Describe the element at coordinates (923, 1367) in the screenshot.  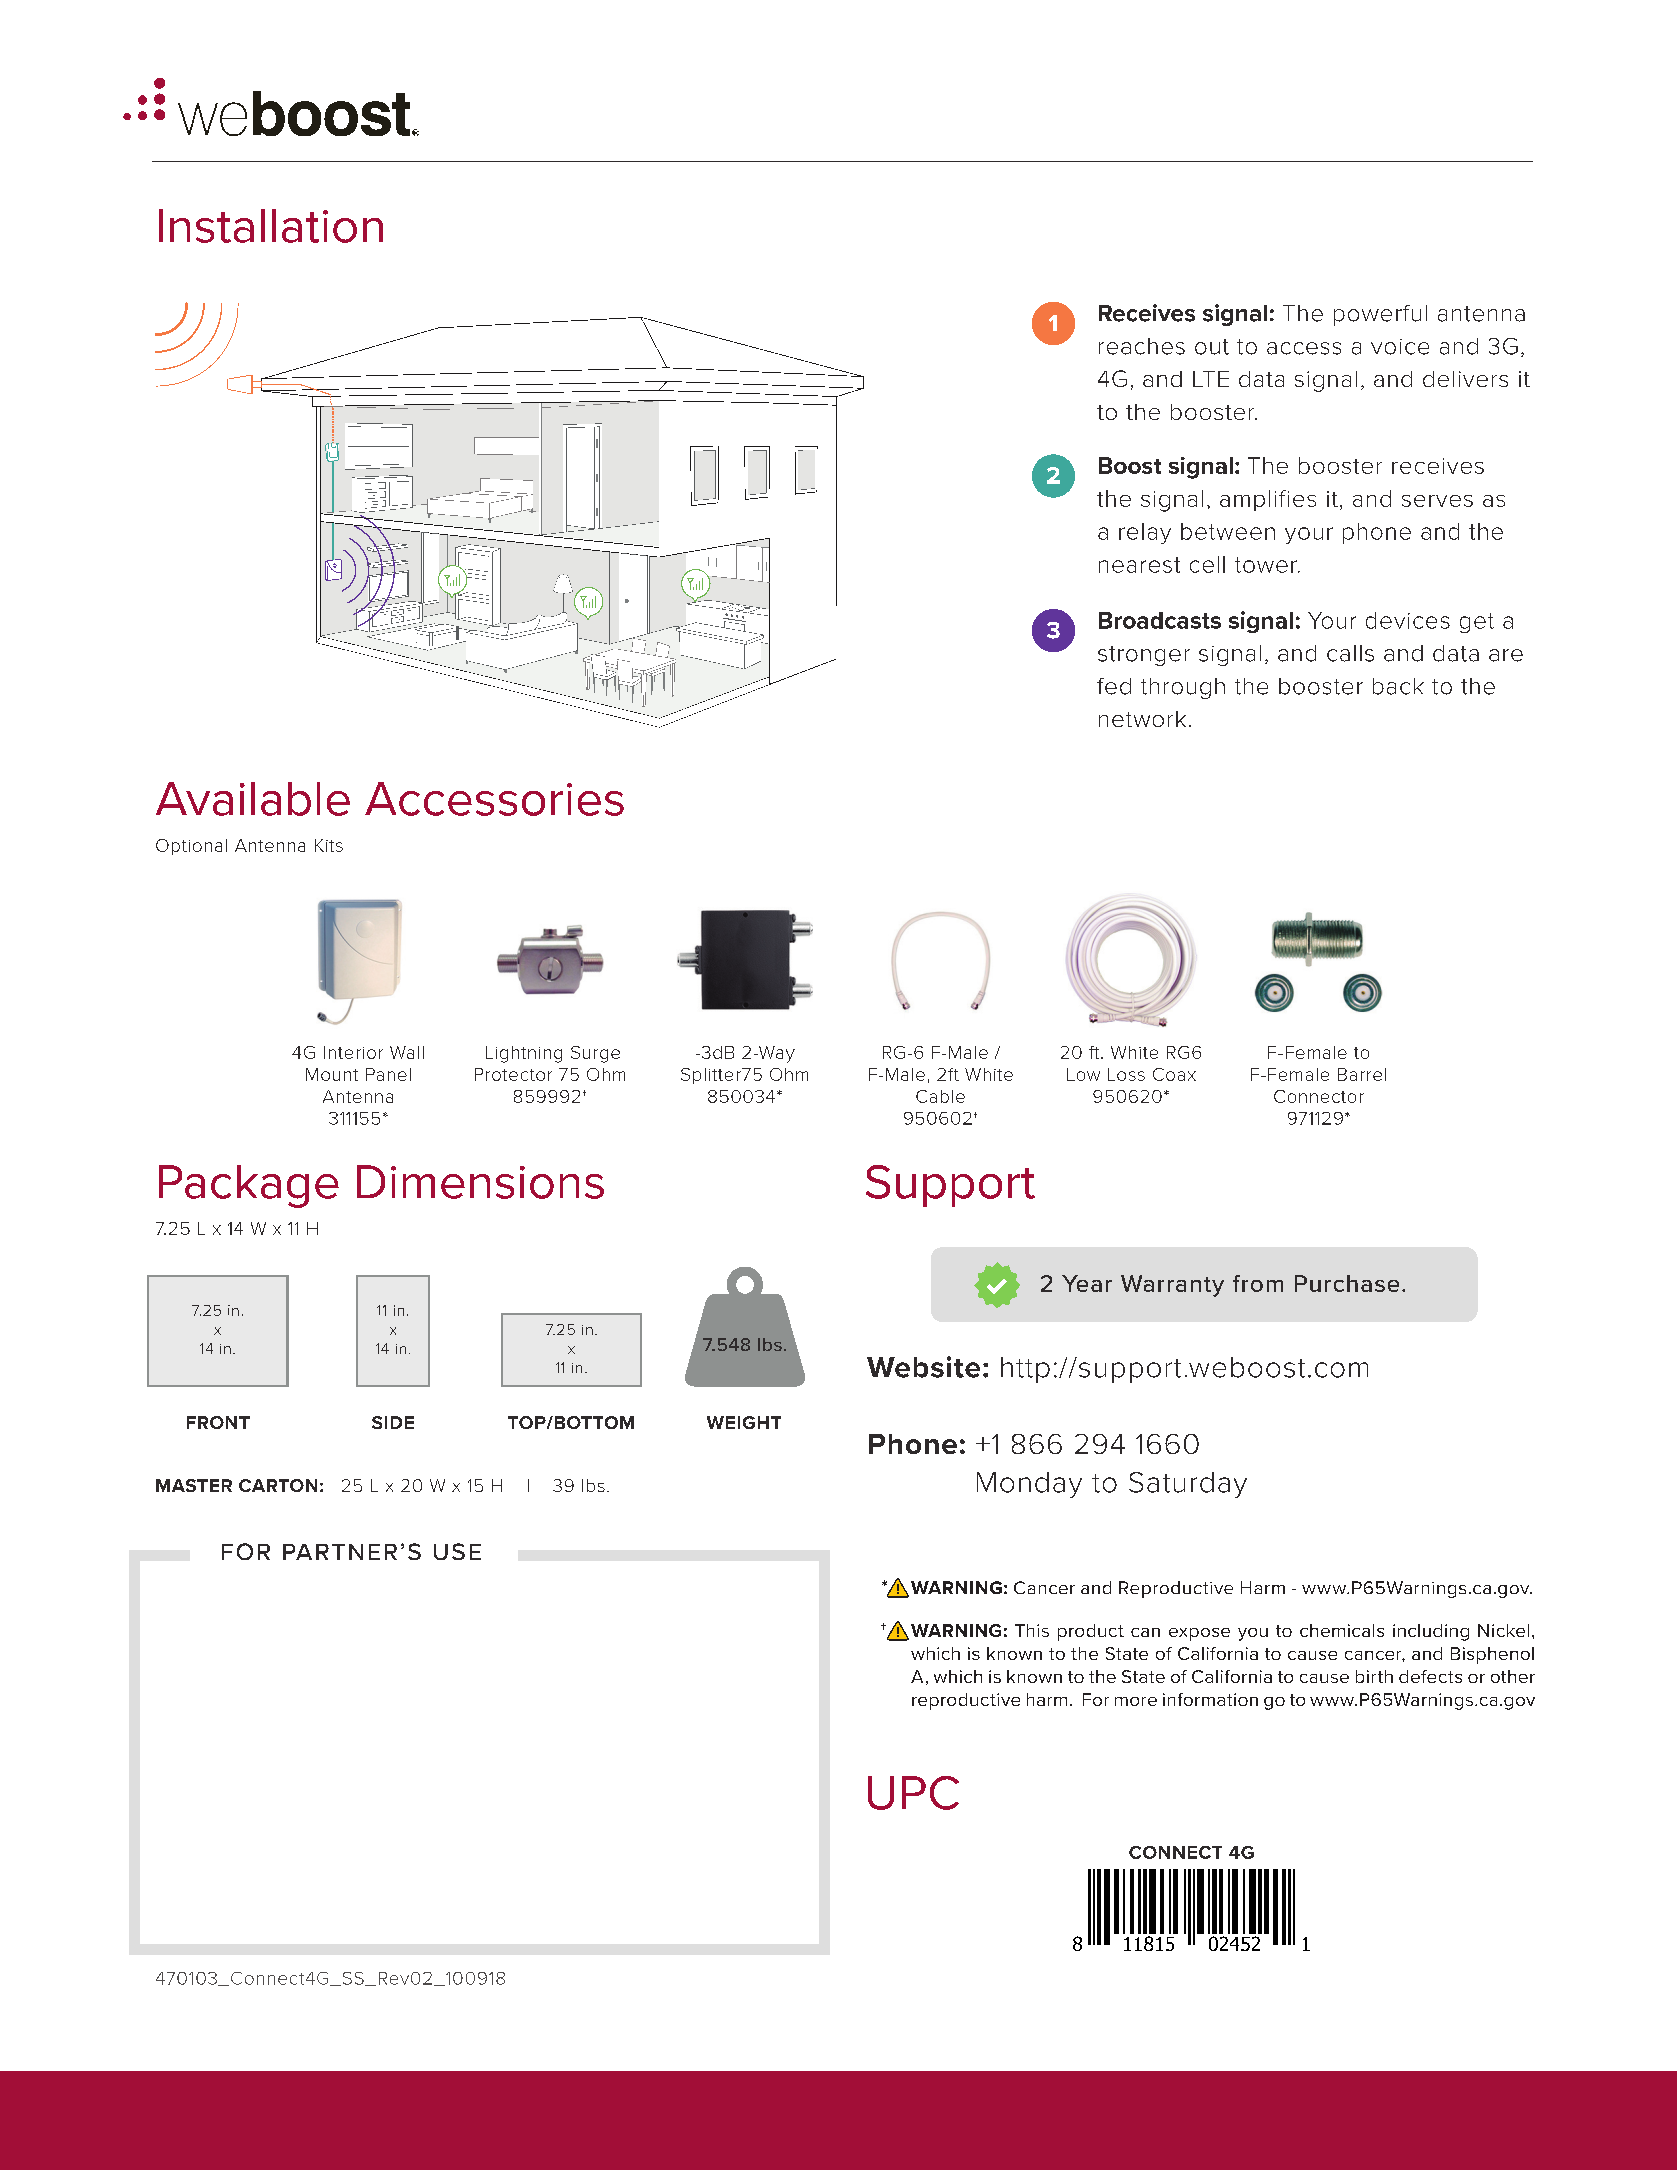
I see `Website` at that location.
